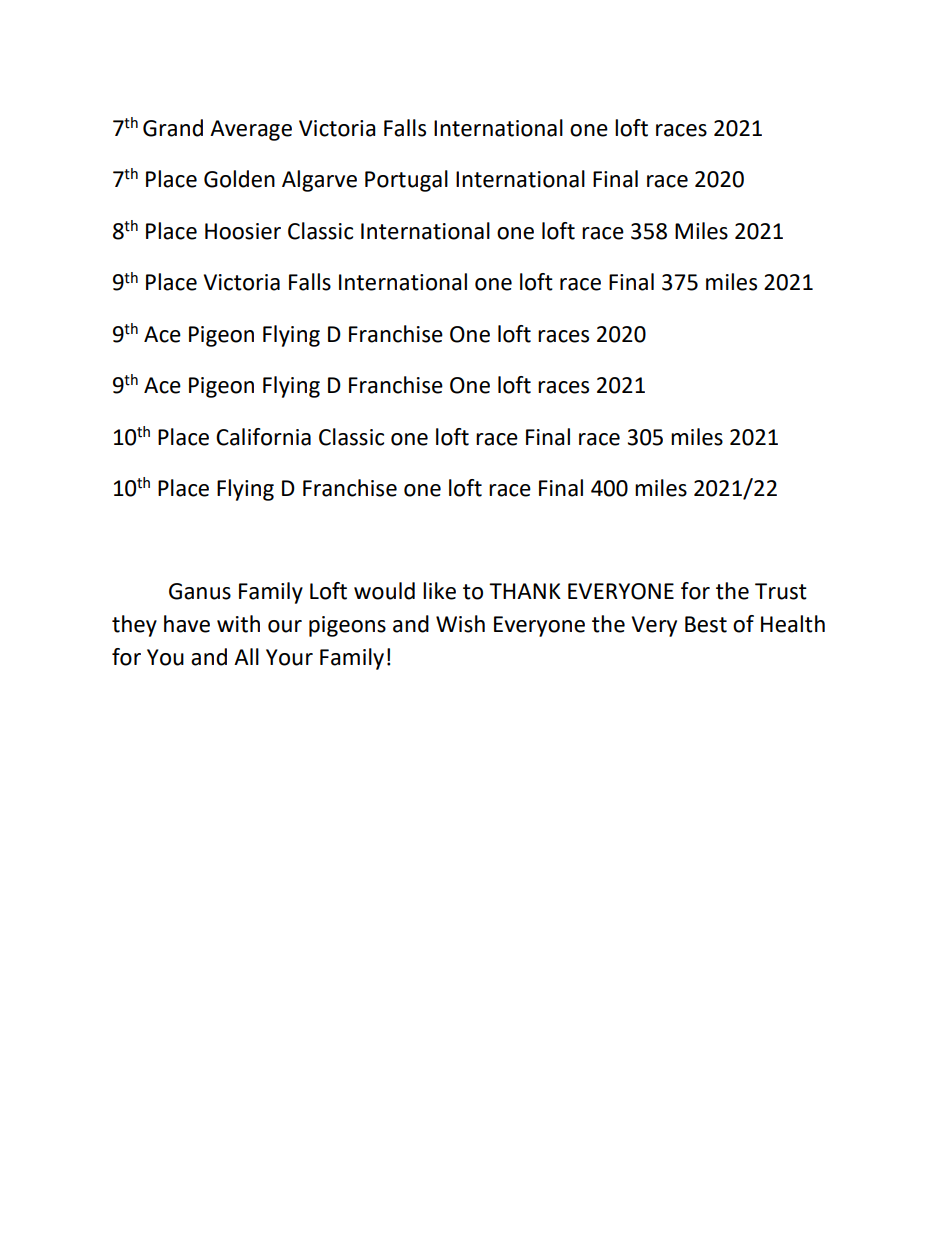 Image resolution: width=952 pixels, height=1233 pixels. What do you see at coordinates (251, 130) in the image?
I see `Average` at bounding box center [251, 130].
